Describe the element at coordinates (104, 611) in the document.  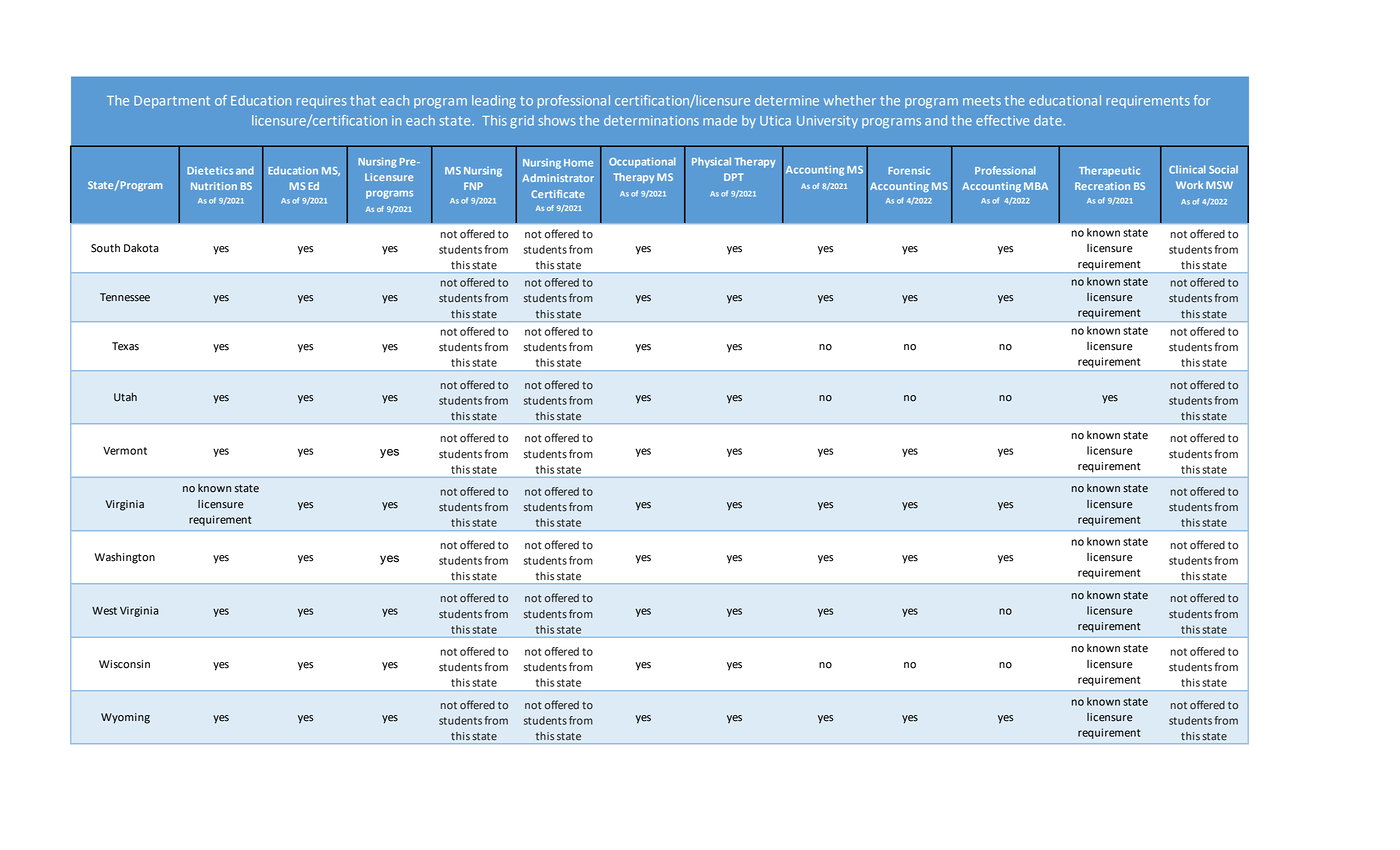
I see `West` at that location.
